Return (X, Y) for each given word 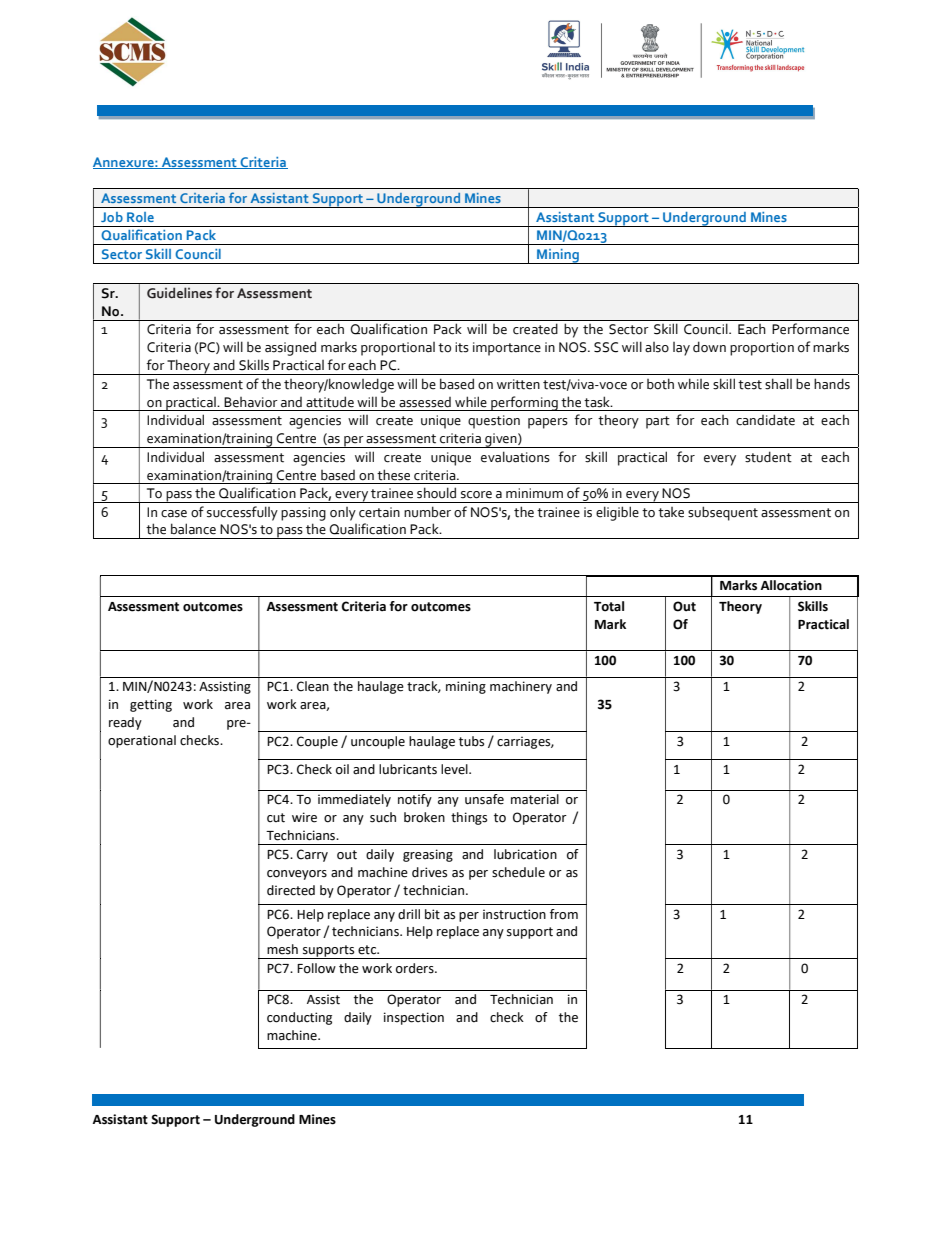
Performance (810, 329)
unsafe (484, 799)
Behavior (251, 402)
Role (140, 217)
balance (193, 529)
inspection (414, 1018)
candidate (765, 420)
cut (276, 818)
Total (609, 606)
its (462, 347)
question (494, 422)
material (535, 799)
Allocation (791, 585)
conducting (299, 1018)
